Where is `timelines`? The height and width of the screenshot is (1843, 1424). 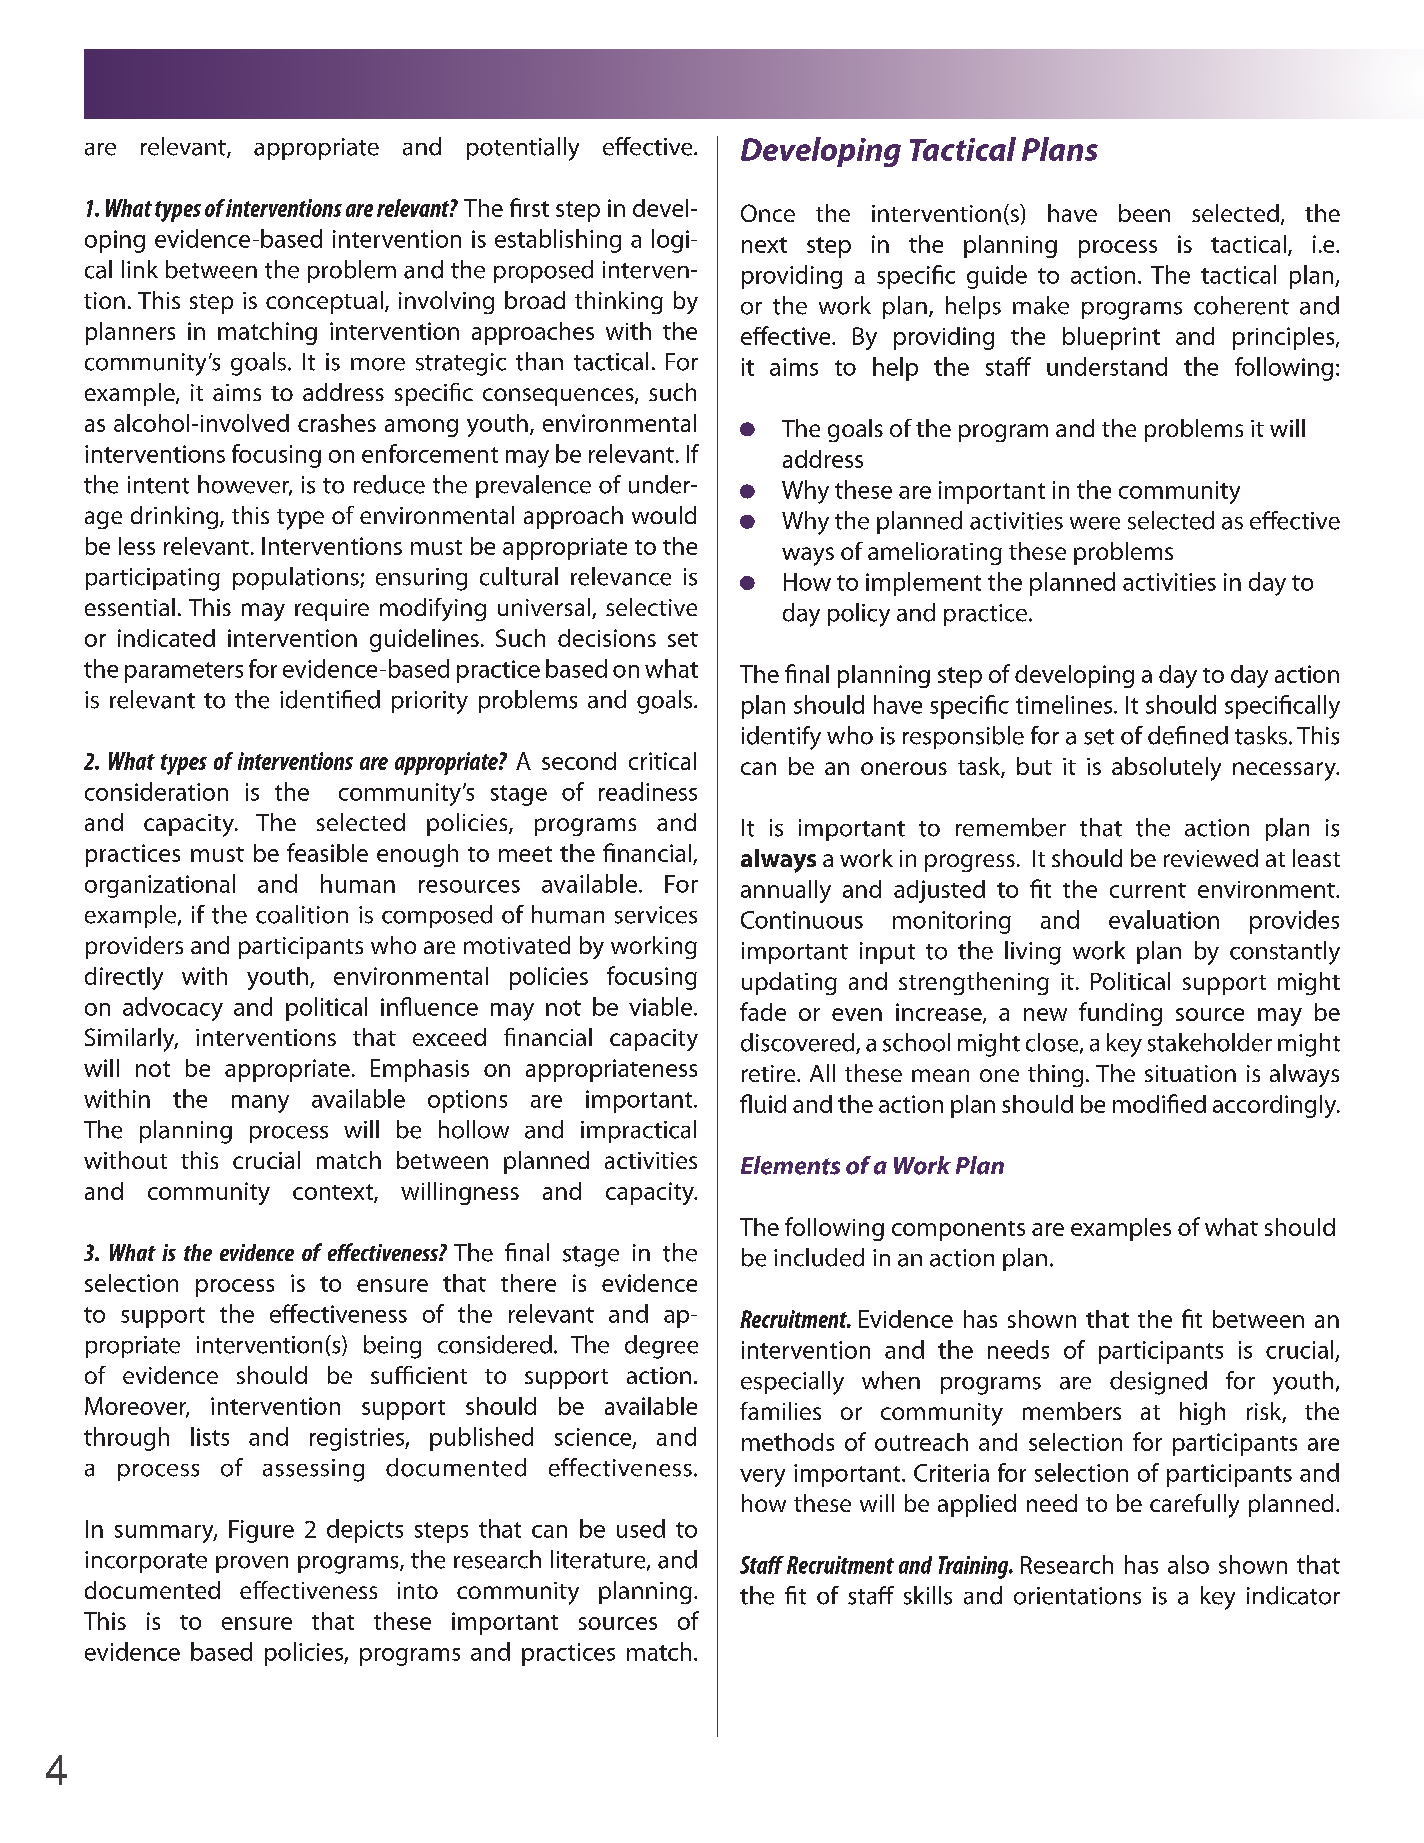
timelines is located at coordinates (1064, 704).
